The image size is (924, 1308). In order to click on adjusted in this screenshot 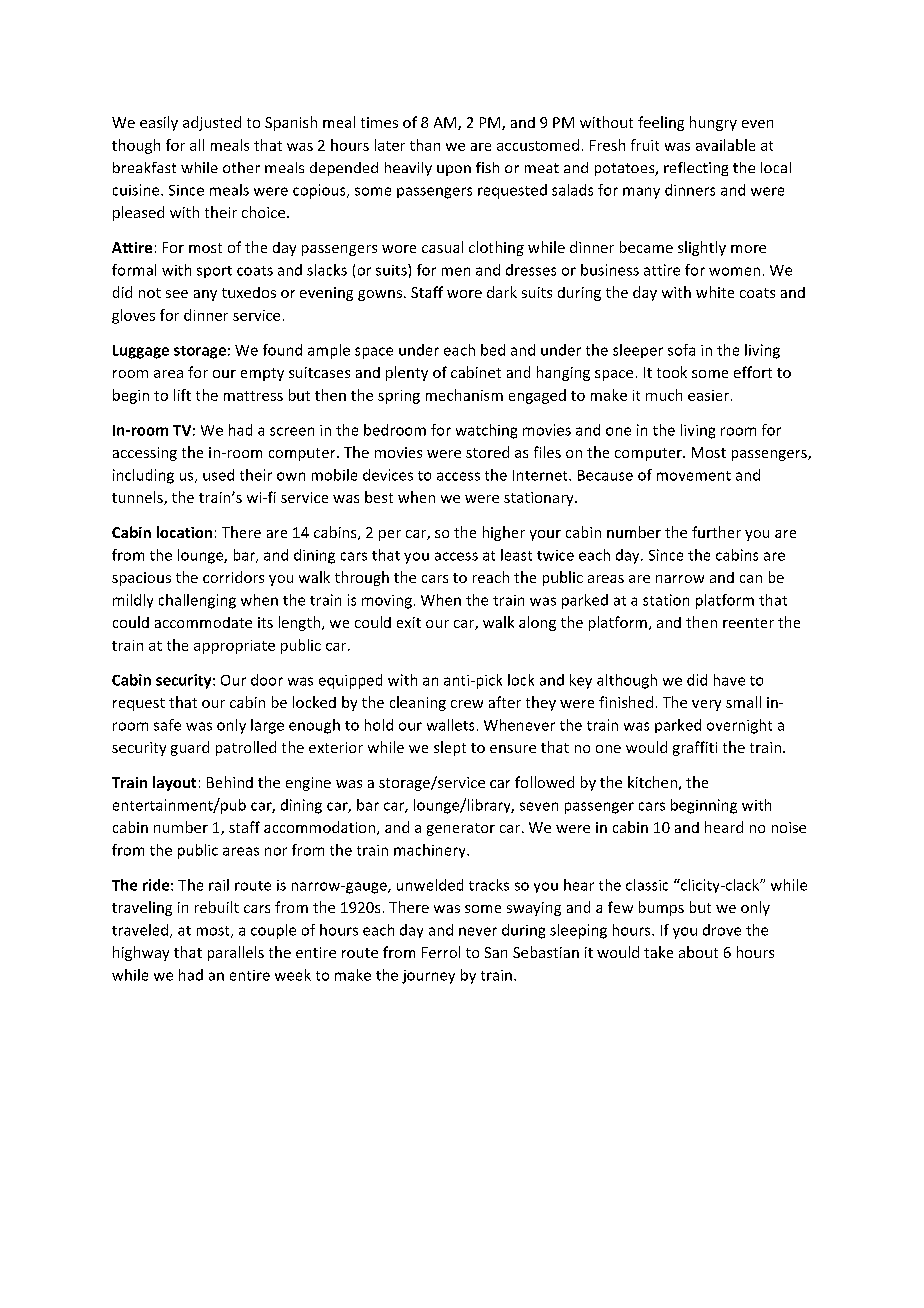, I will do `click(212, 123)`.
